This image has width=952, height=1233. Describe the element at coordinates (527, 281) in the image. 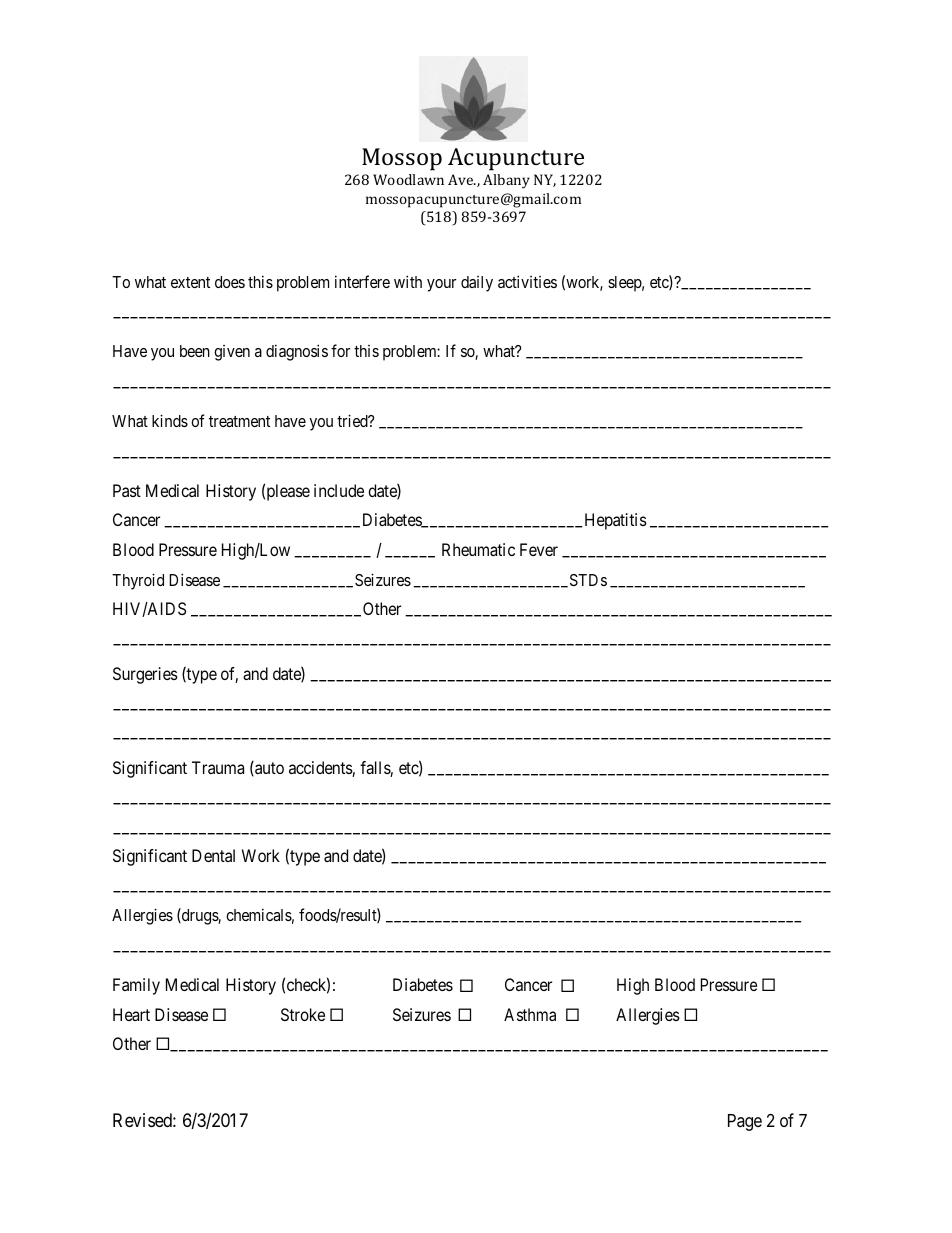

I see `activities` at that location.
